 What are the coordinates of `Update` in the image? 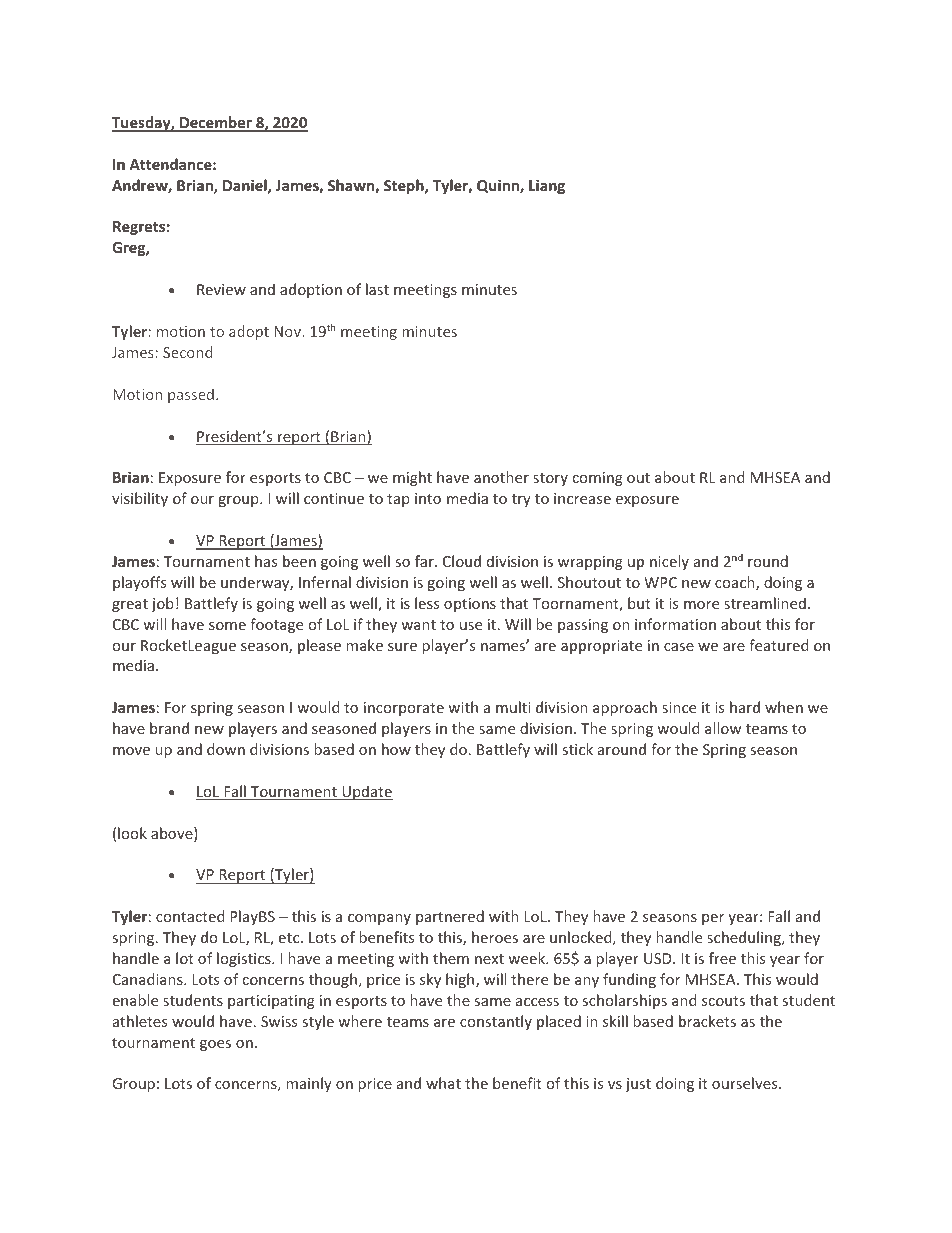 It's located at (366, 792).
